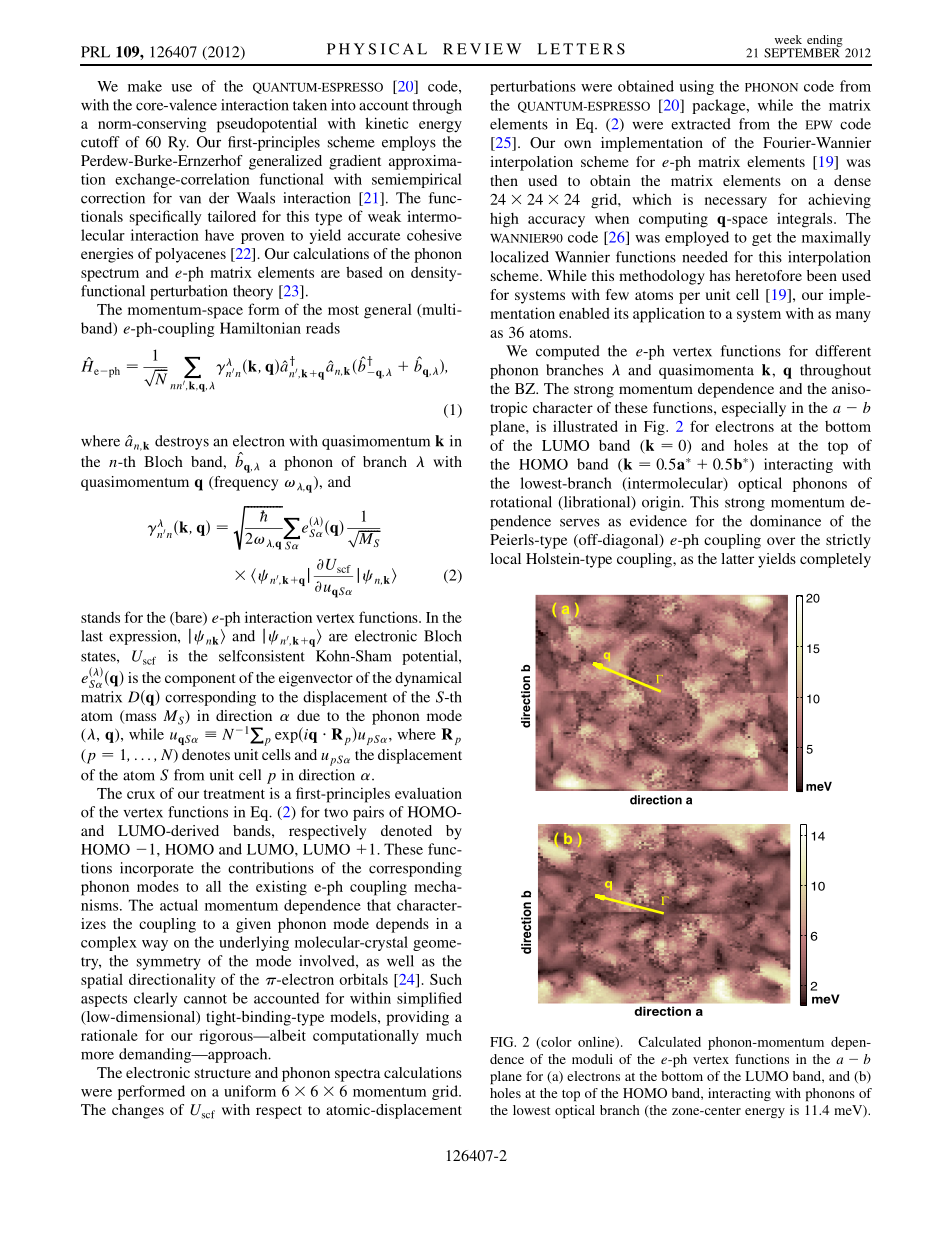 The image size is (952, 1233). What do you see at coordinates (669, 1042) in the screenshot?
I see `Calculated` at bounding box center [669, 1042].
